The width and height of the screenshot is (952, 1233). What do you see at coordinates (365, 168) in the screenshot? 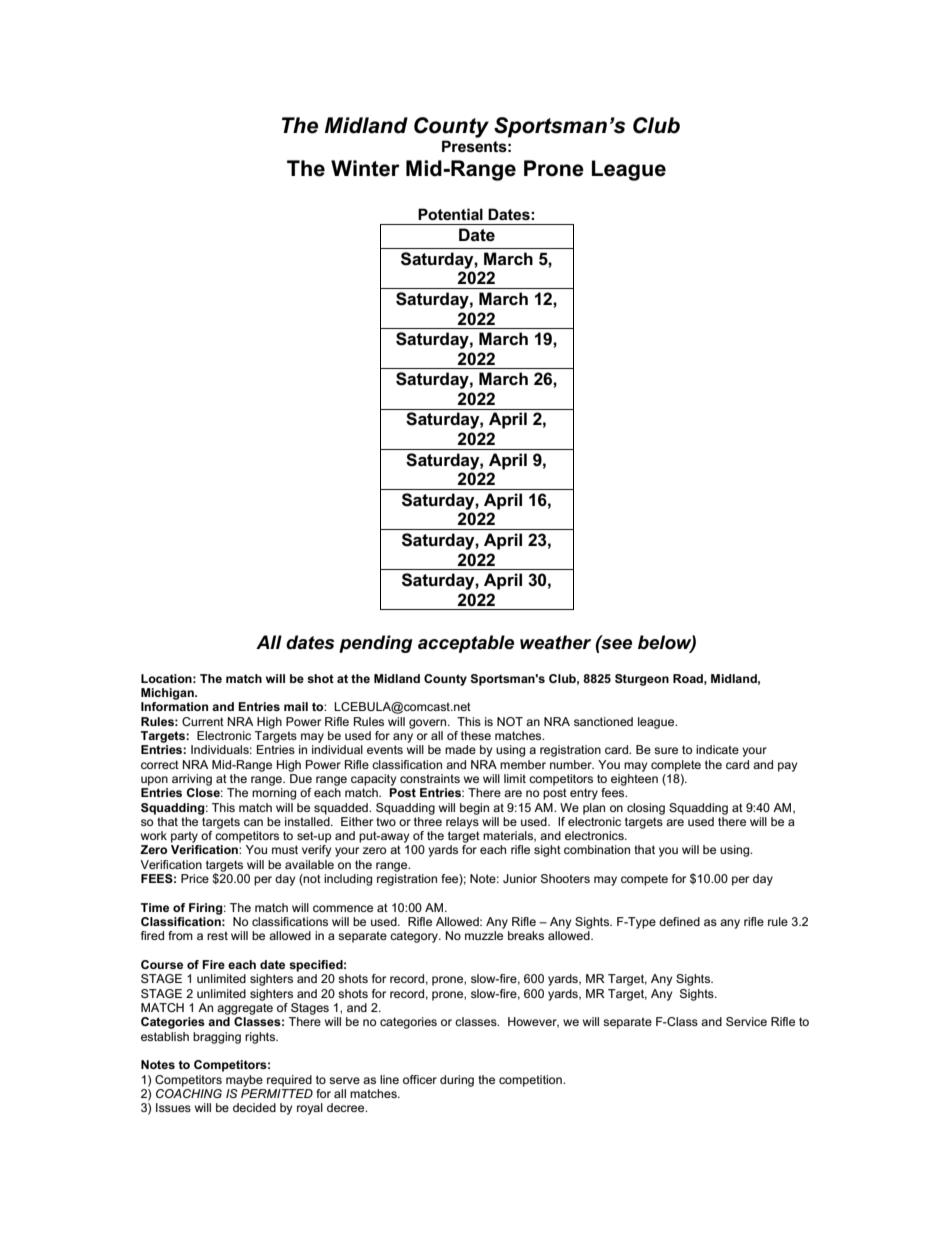
I see `Winter` at bounding box center [365, 168].
